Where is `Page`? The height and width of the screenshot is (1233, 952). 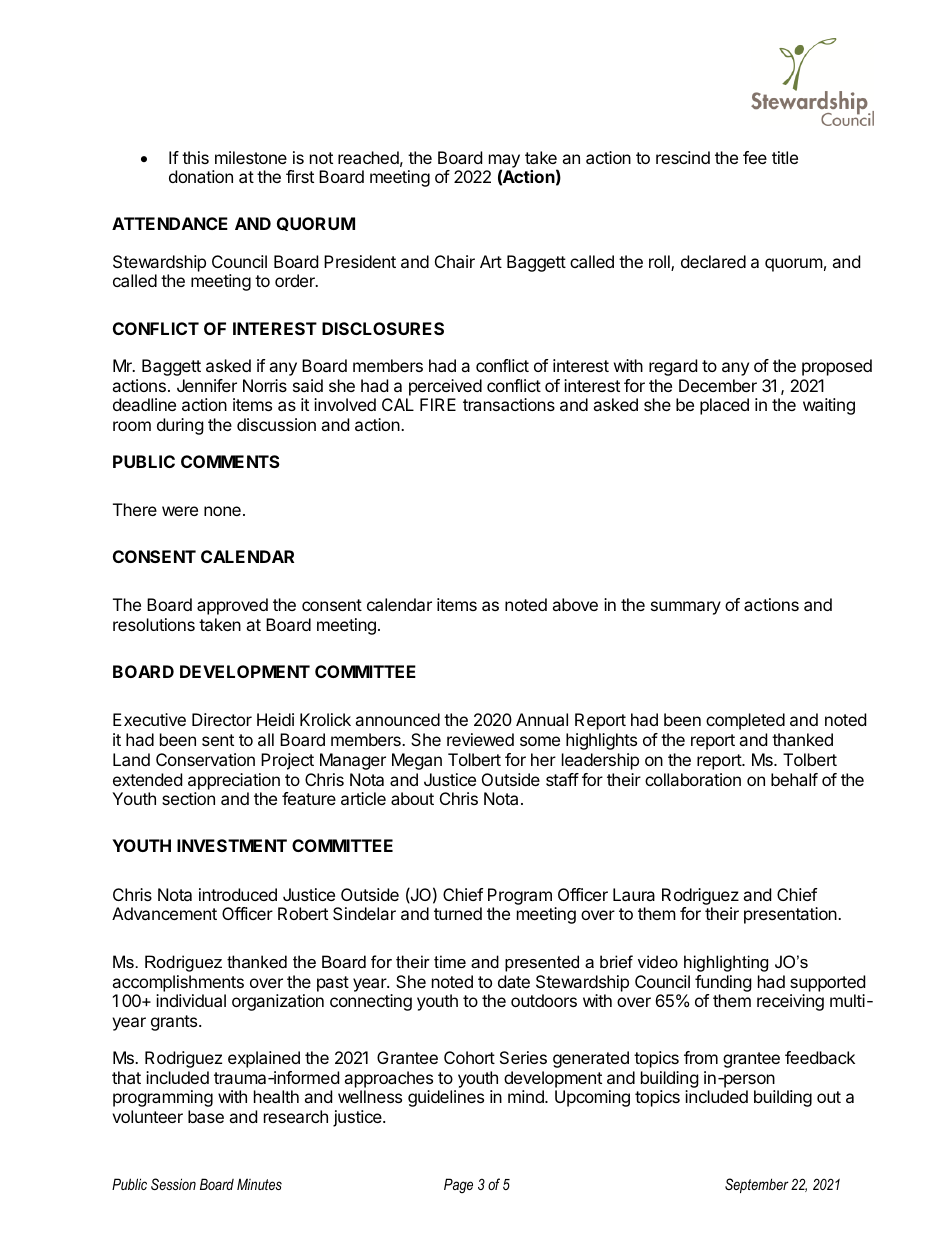 Page is located at coordinates (458, 1185).
